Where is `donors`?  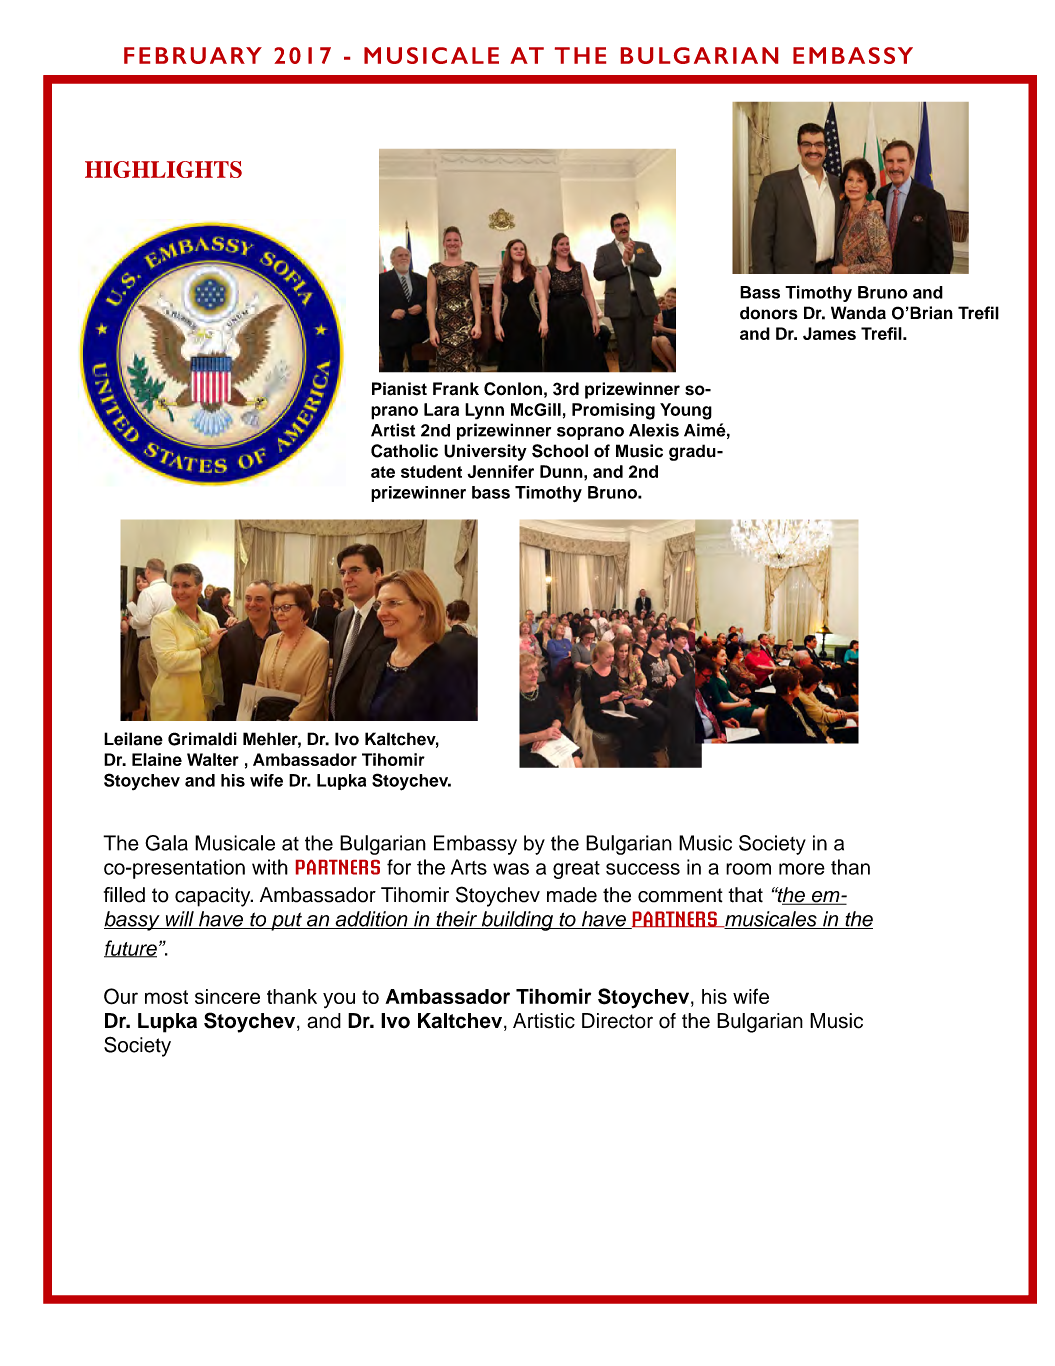 donors is located at coordinates (769, 313).
